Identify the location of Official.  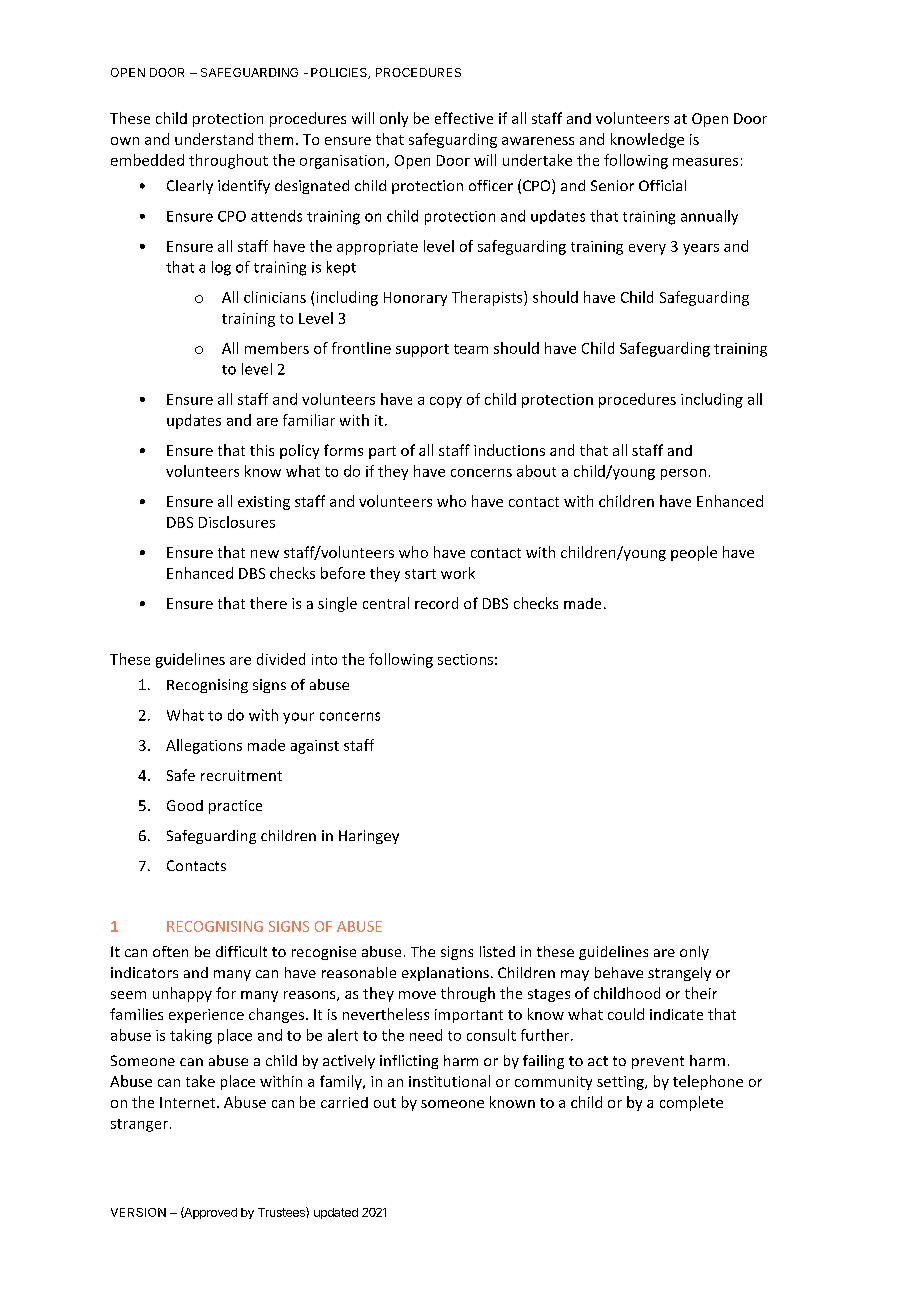
(662, 185).
